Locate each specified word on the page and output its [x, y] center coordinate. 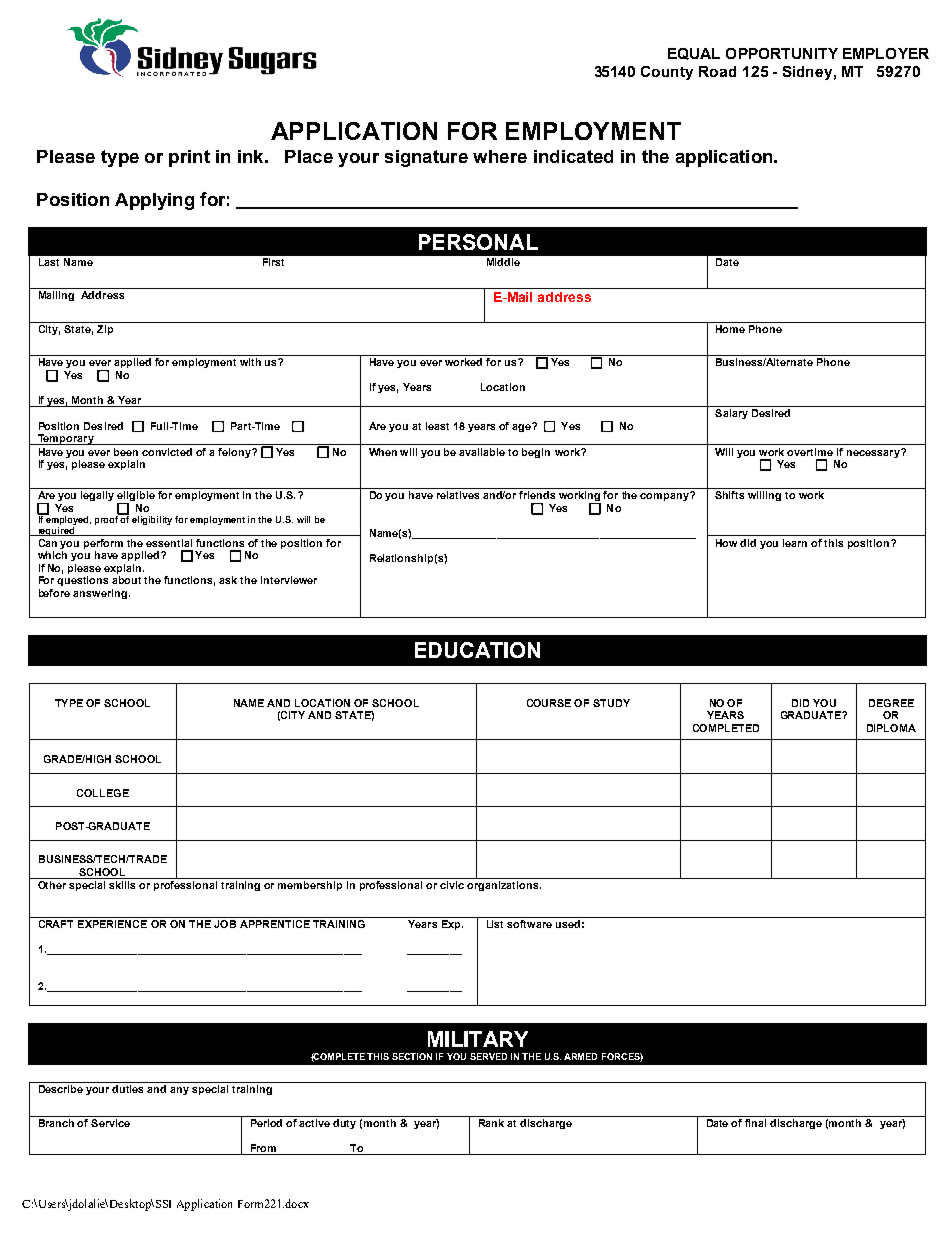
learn [795, 543]
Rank [491, 1121]
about [126, 580]
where [500, 156]
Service [111, 1121]
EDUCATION [477, 650]
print [189, 158]
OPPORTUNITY [782, 53]
